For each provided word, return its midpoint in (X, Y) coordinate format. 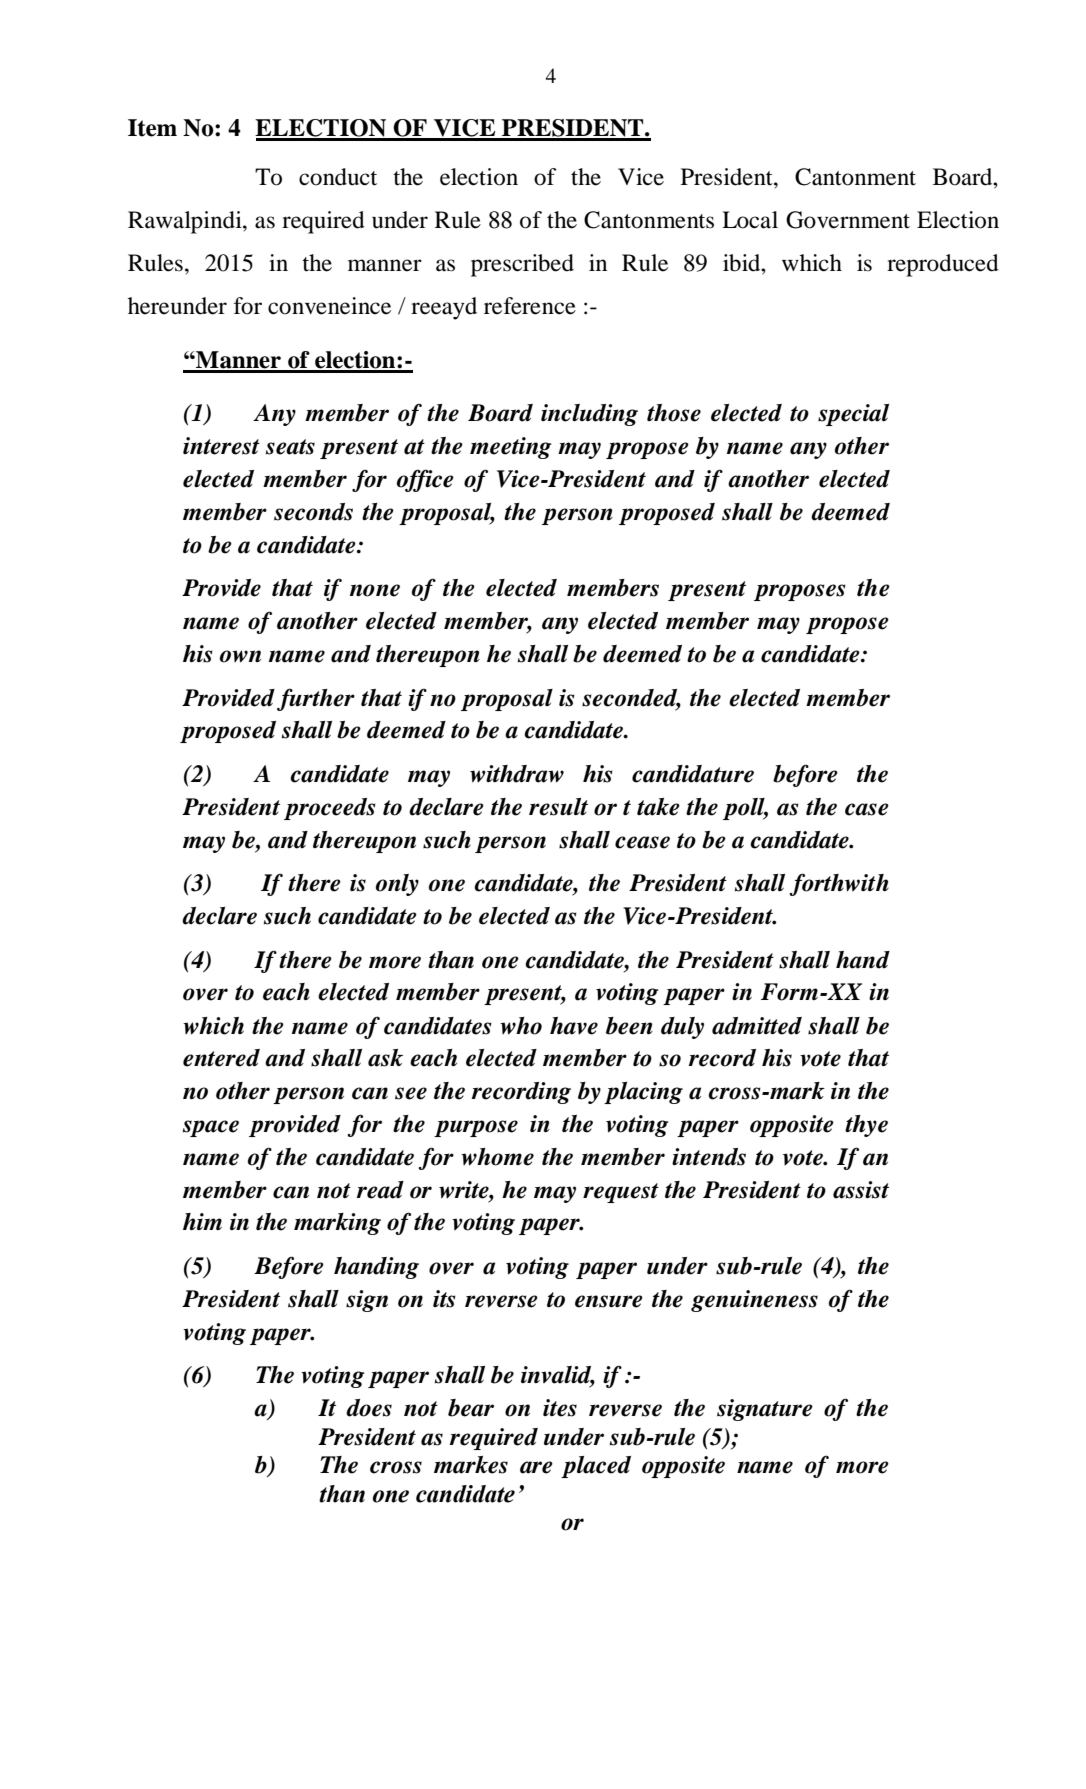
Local (750, 220)
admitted (757, 1026)
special (853, 415)
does (369, 1408)
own (240, 656)
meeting (511, 448)
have (574, 1026)
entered (221, 1058)
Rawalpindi (186, 222)
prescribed (522, 265)
